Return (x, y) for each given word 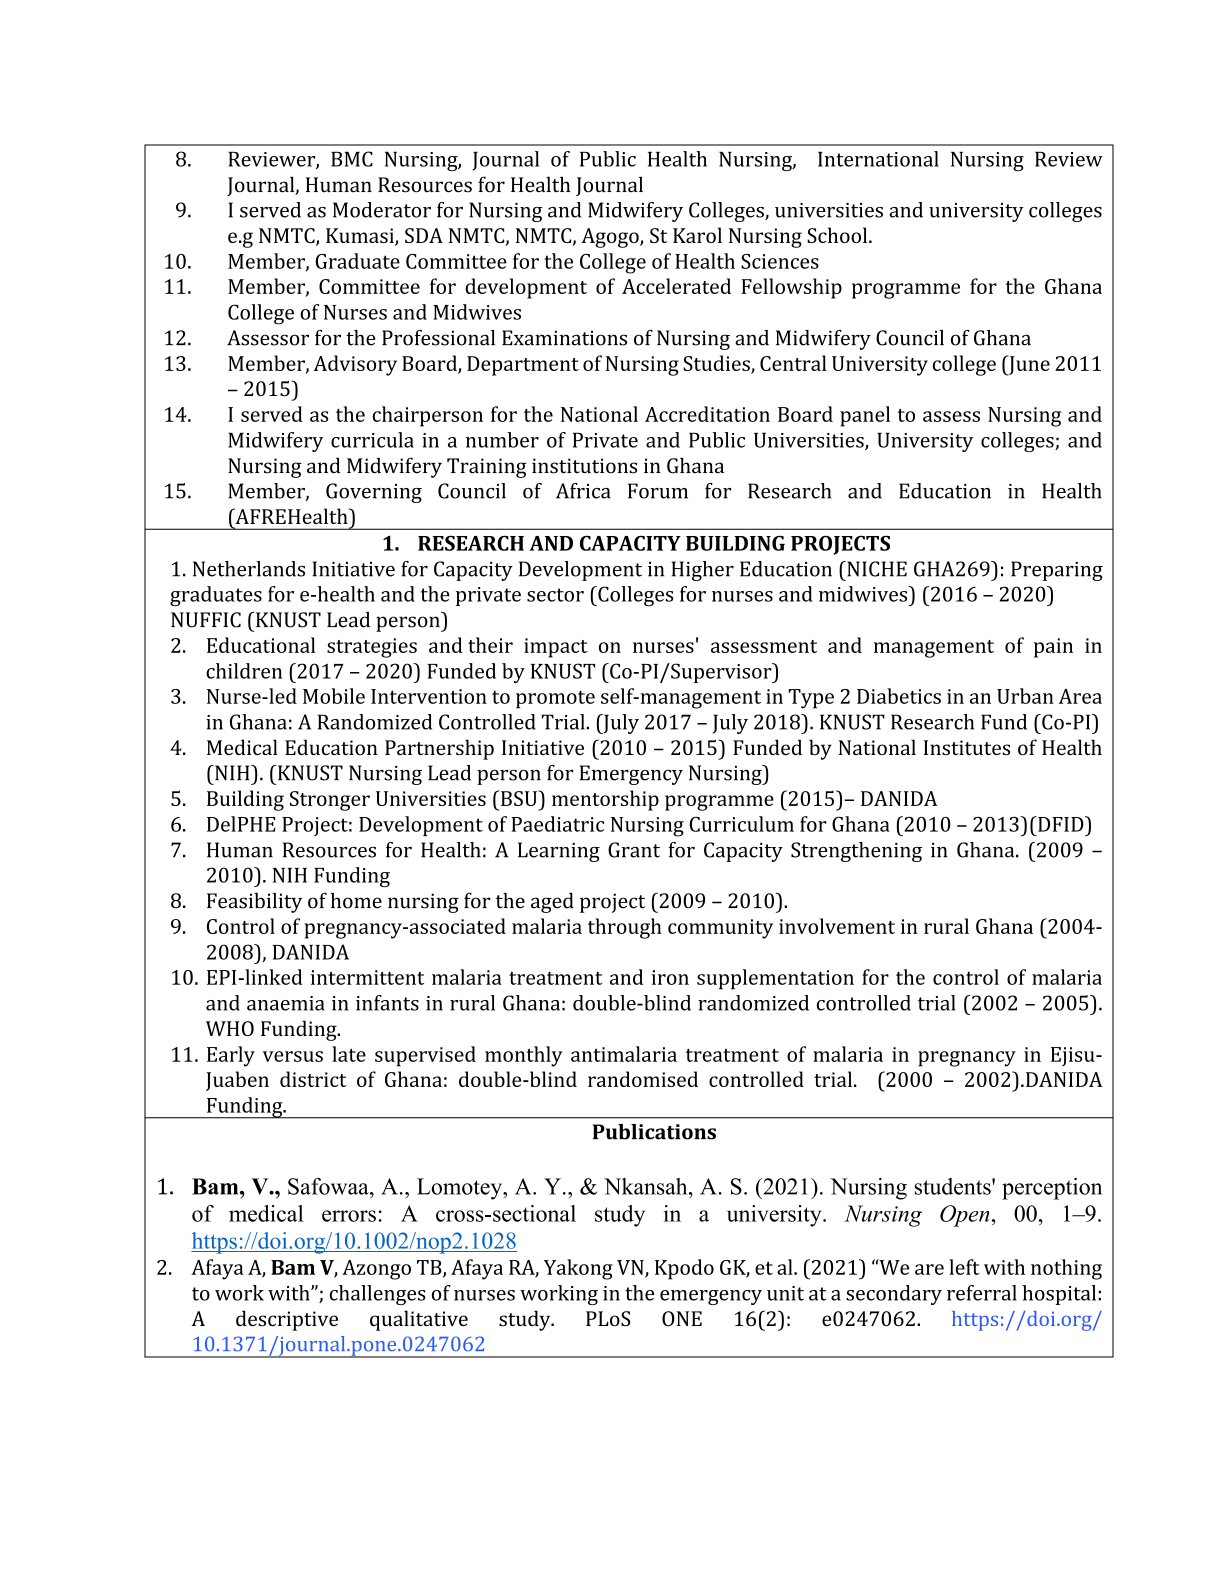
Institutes (967, 747)
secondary (894, 1295)
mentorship (605, 800)
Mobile (334, 696)
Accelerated (676, 286)
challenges (378, 1295)
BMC (352, 159)
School (838, 235)
